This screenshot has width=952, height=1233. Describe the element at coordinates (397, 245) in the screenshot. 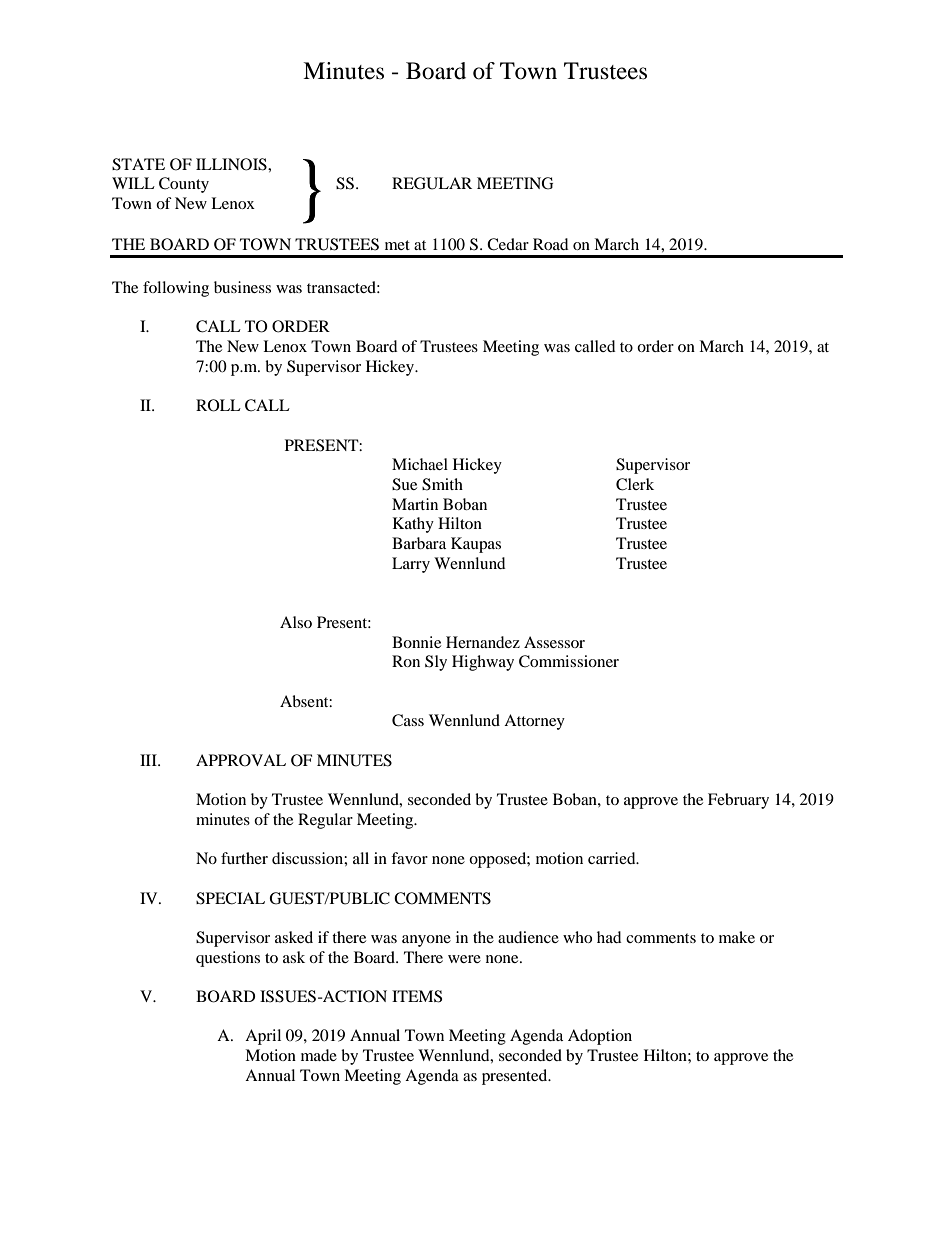

I see `met` at that location.
